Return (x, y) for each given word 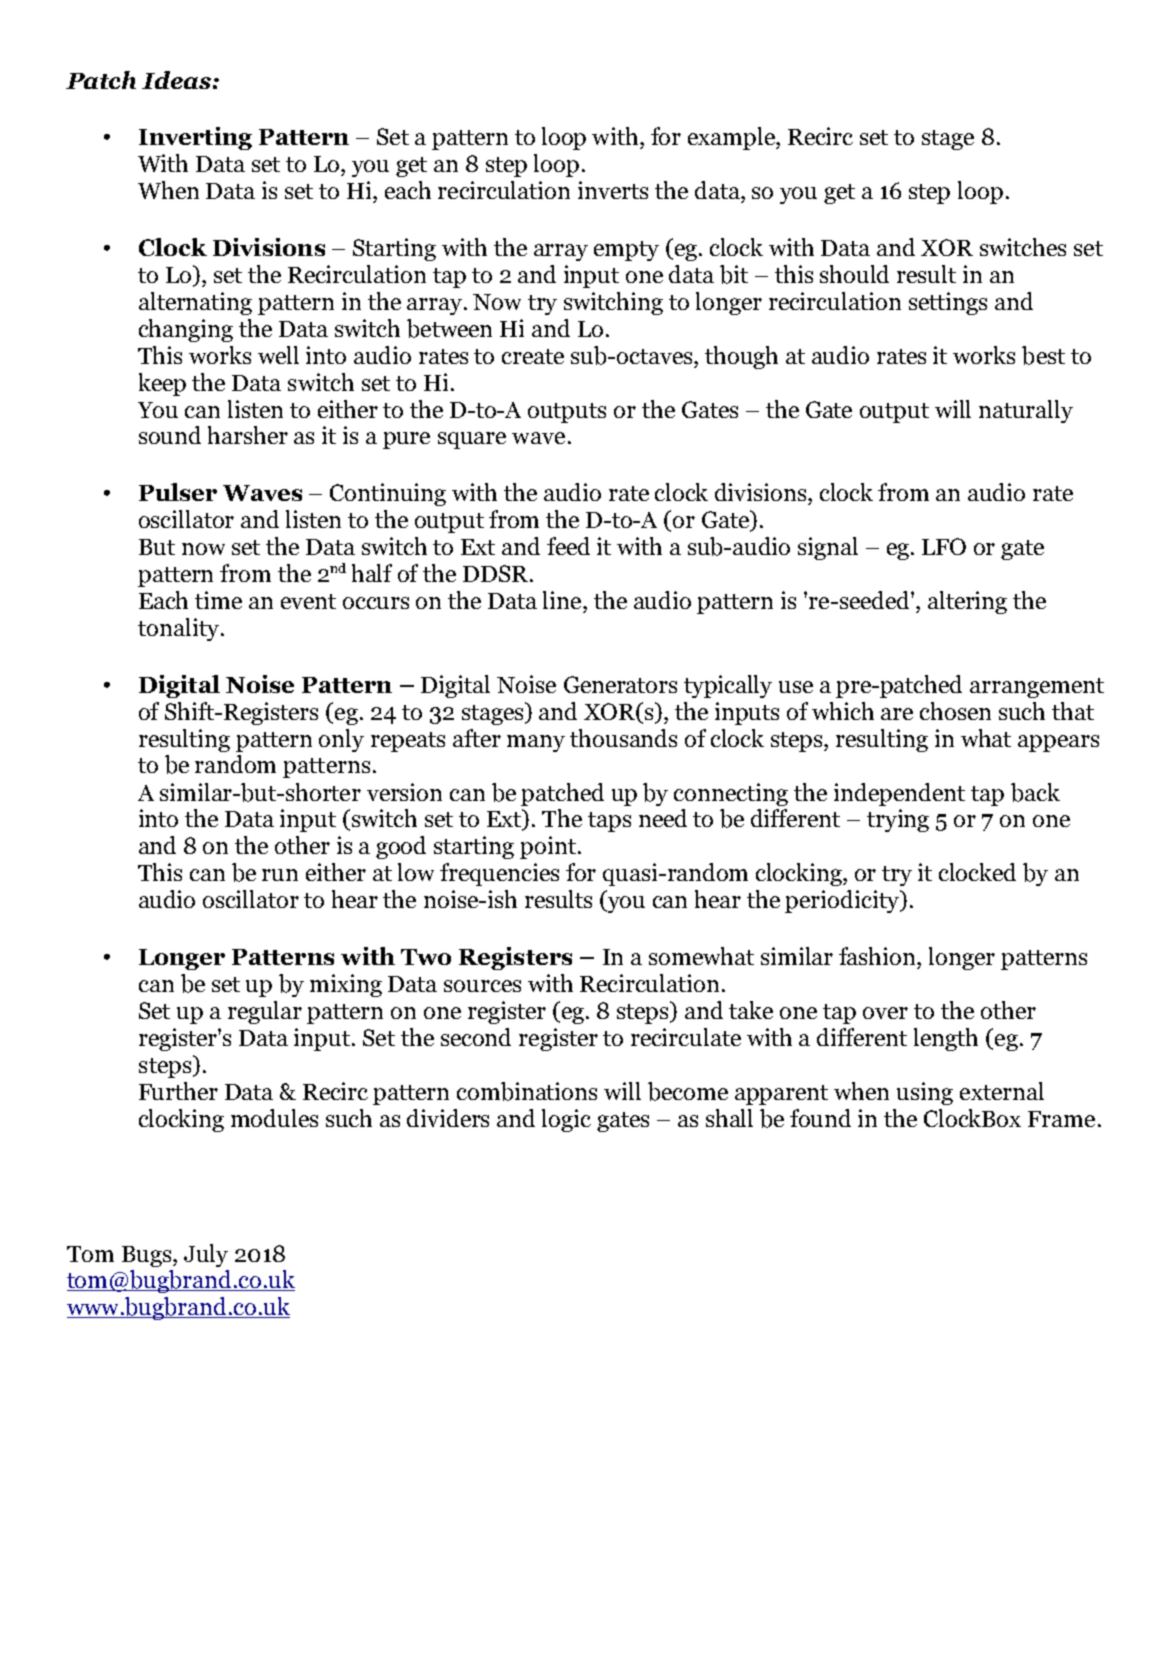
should (854, 274)
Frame (1061, 1119)
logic (566, 1120)
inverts (613, 190)
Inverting (195, 138)
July (206, 1255)
